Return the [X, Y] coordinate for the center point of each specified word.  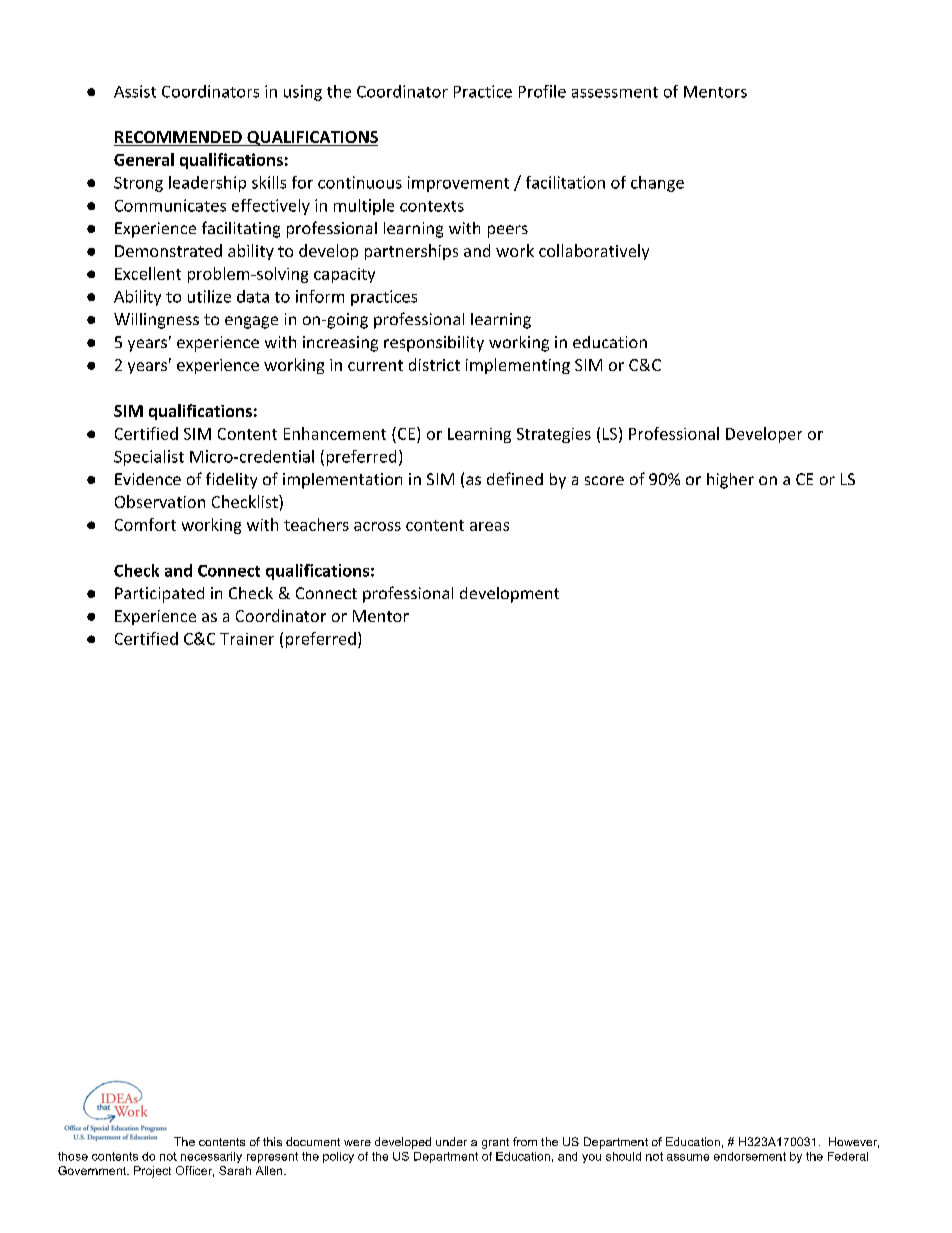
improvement [458, 184]
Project [152, 1172]
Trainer [247, 639]
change [657, 184]
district [434, 364]
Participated [159, 595]
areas [489, 526]
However [854, 1142]
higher [730, 481]
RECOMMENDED [179, 138]
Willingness [156, 321]
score [604, 480]
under [451, 1141]
